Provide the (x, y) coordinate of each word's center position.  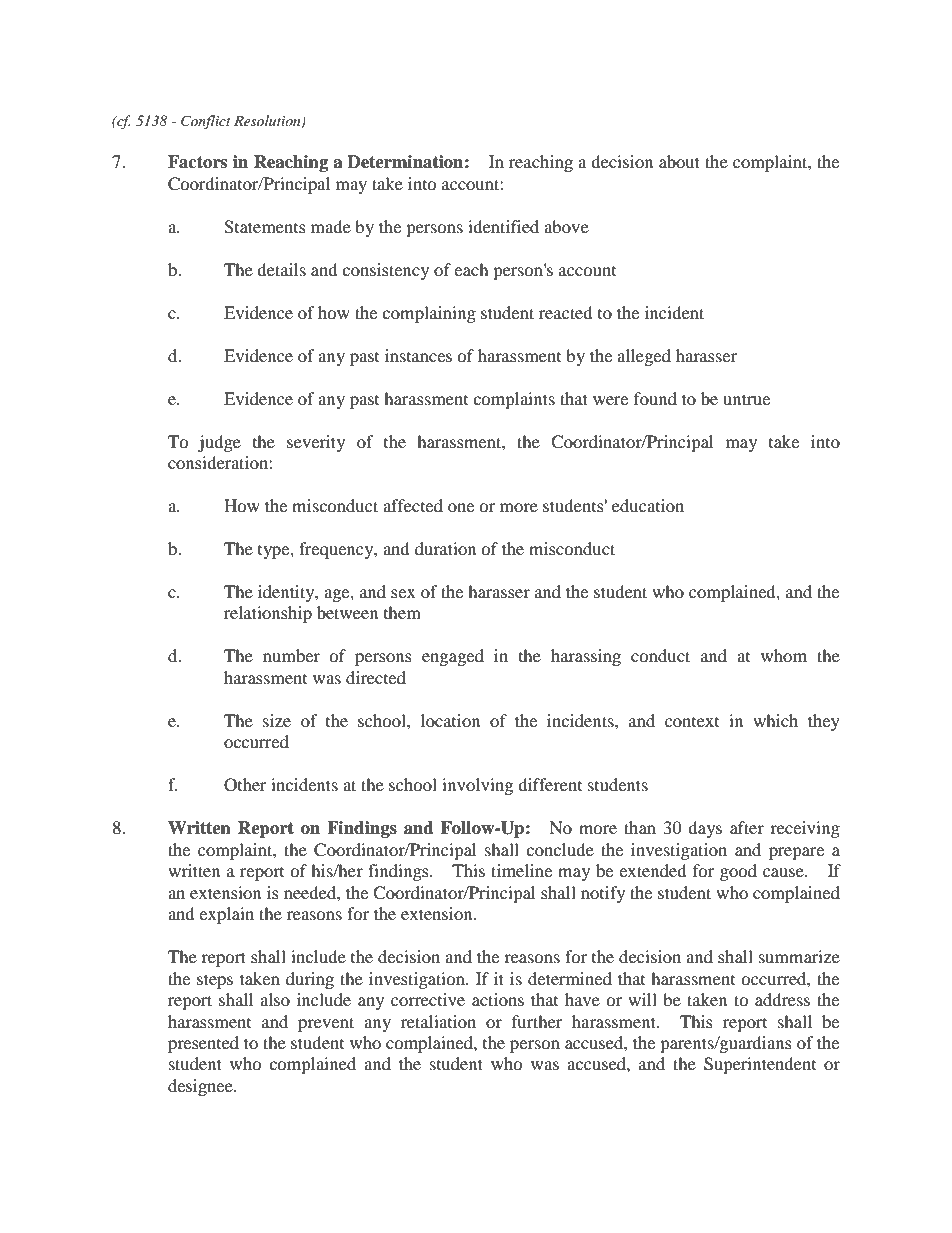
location (450, 720)
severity (316, 443)
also (275, 999)
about (679, 161)
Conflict (206, 122)
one (461, 507)
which (775, 720)
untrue (746, 399)
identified (503, 226)
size (277, 720)
